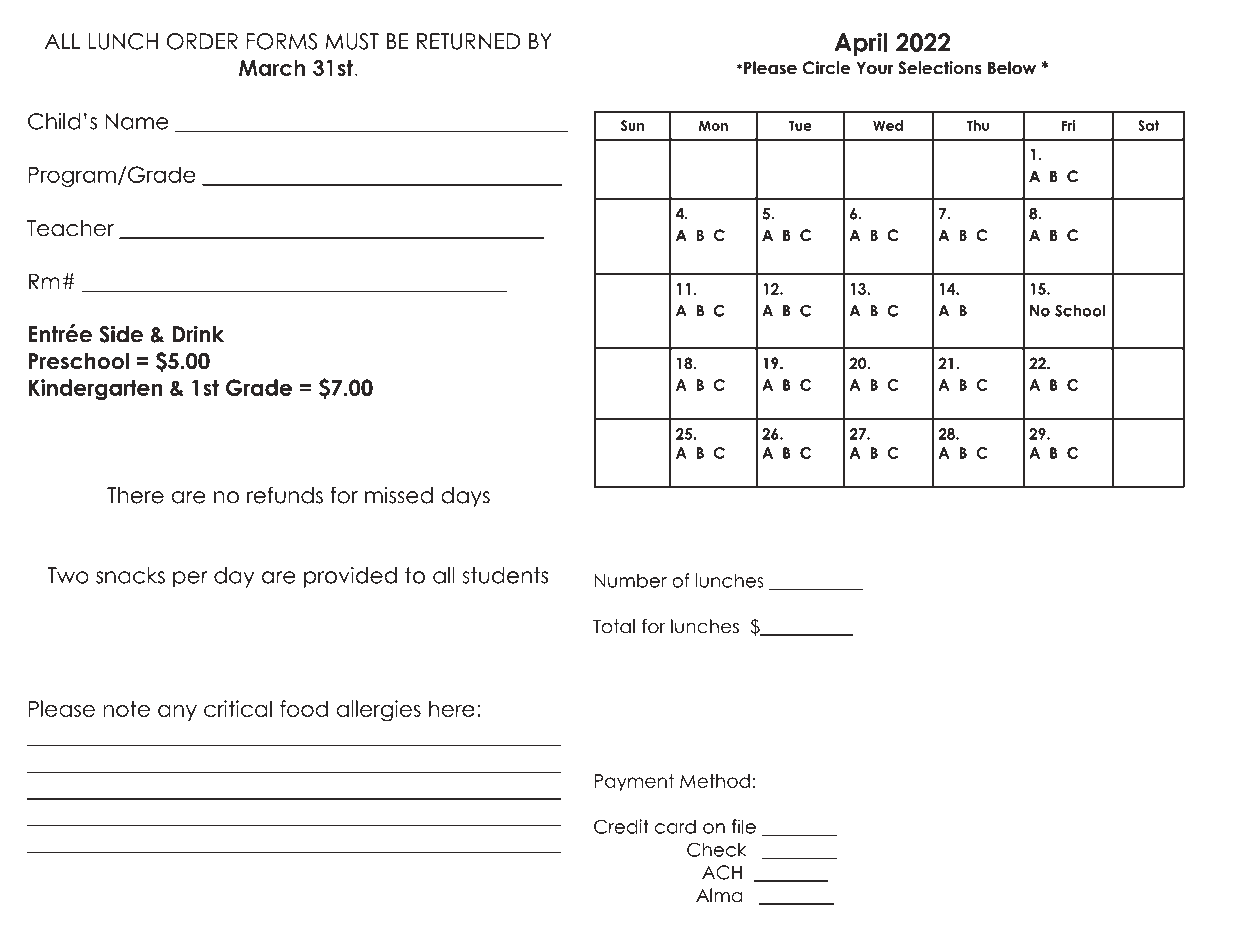  I want to click on Below, so click(1012, 68).
